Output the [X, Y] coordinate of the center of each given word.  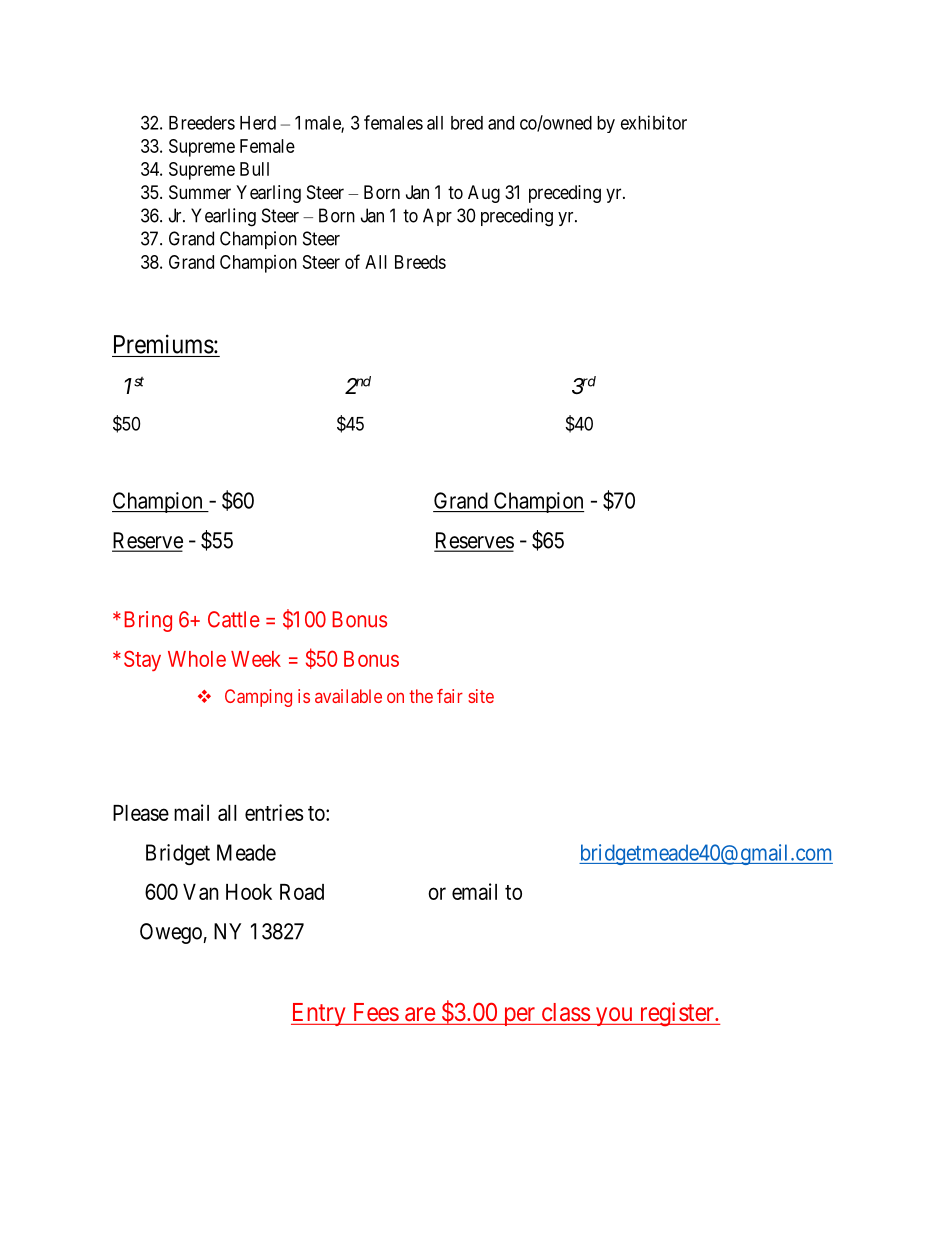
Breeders [202, 123]
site [481, 696]
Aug [484, 194]
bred [467, 123]
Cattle [234, 619]
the [421, 696]
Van [201, 892]
